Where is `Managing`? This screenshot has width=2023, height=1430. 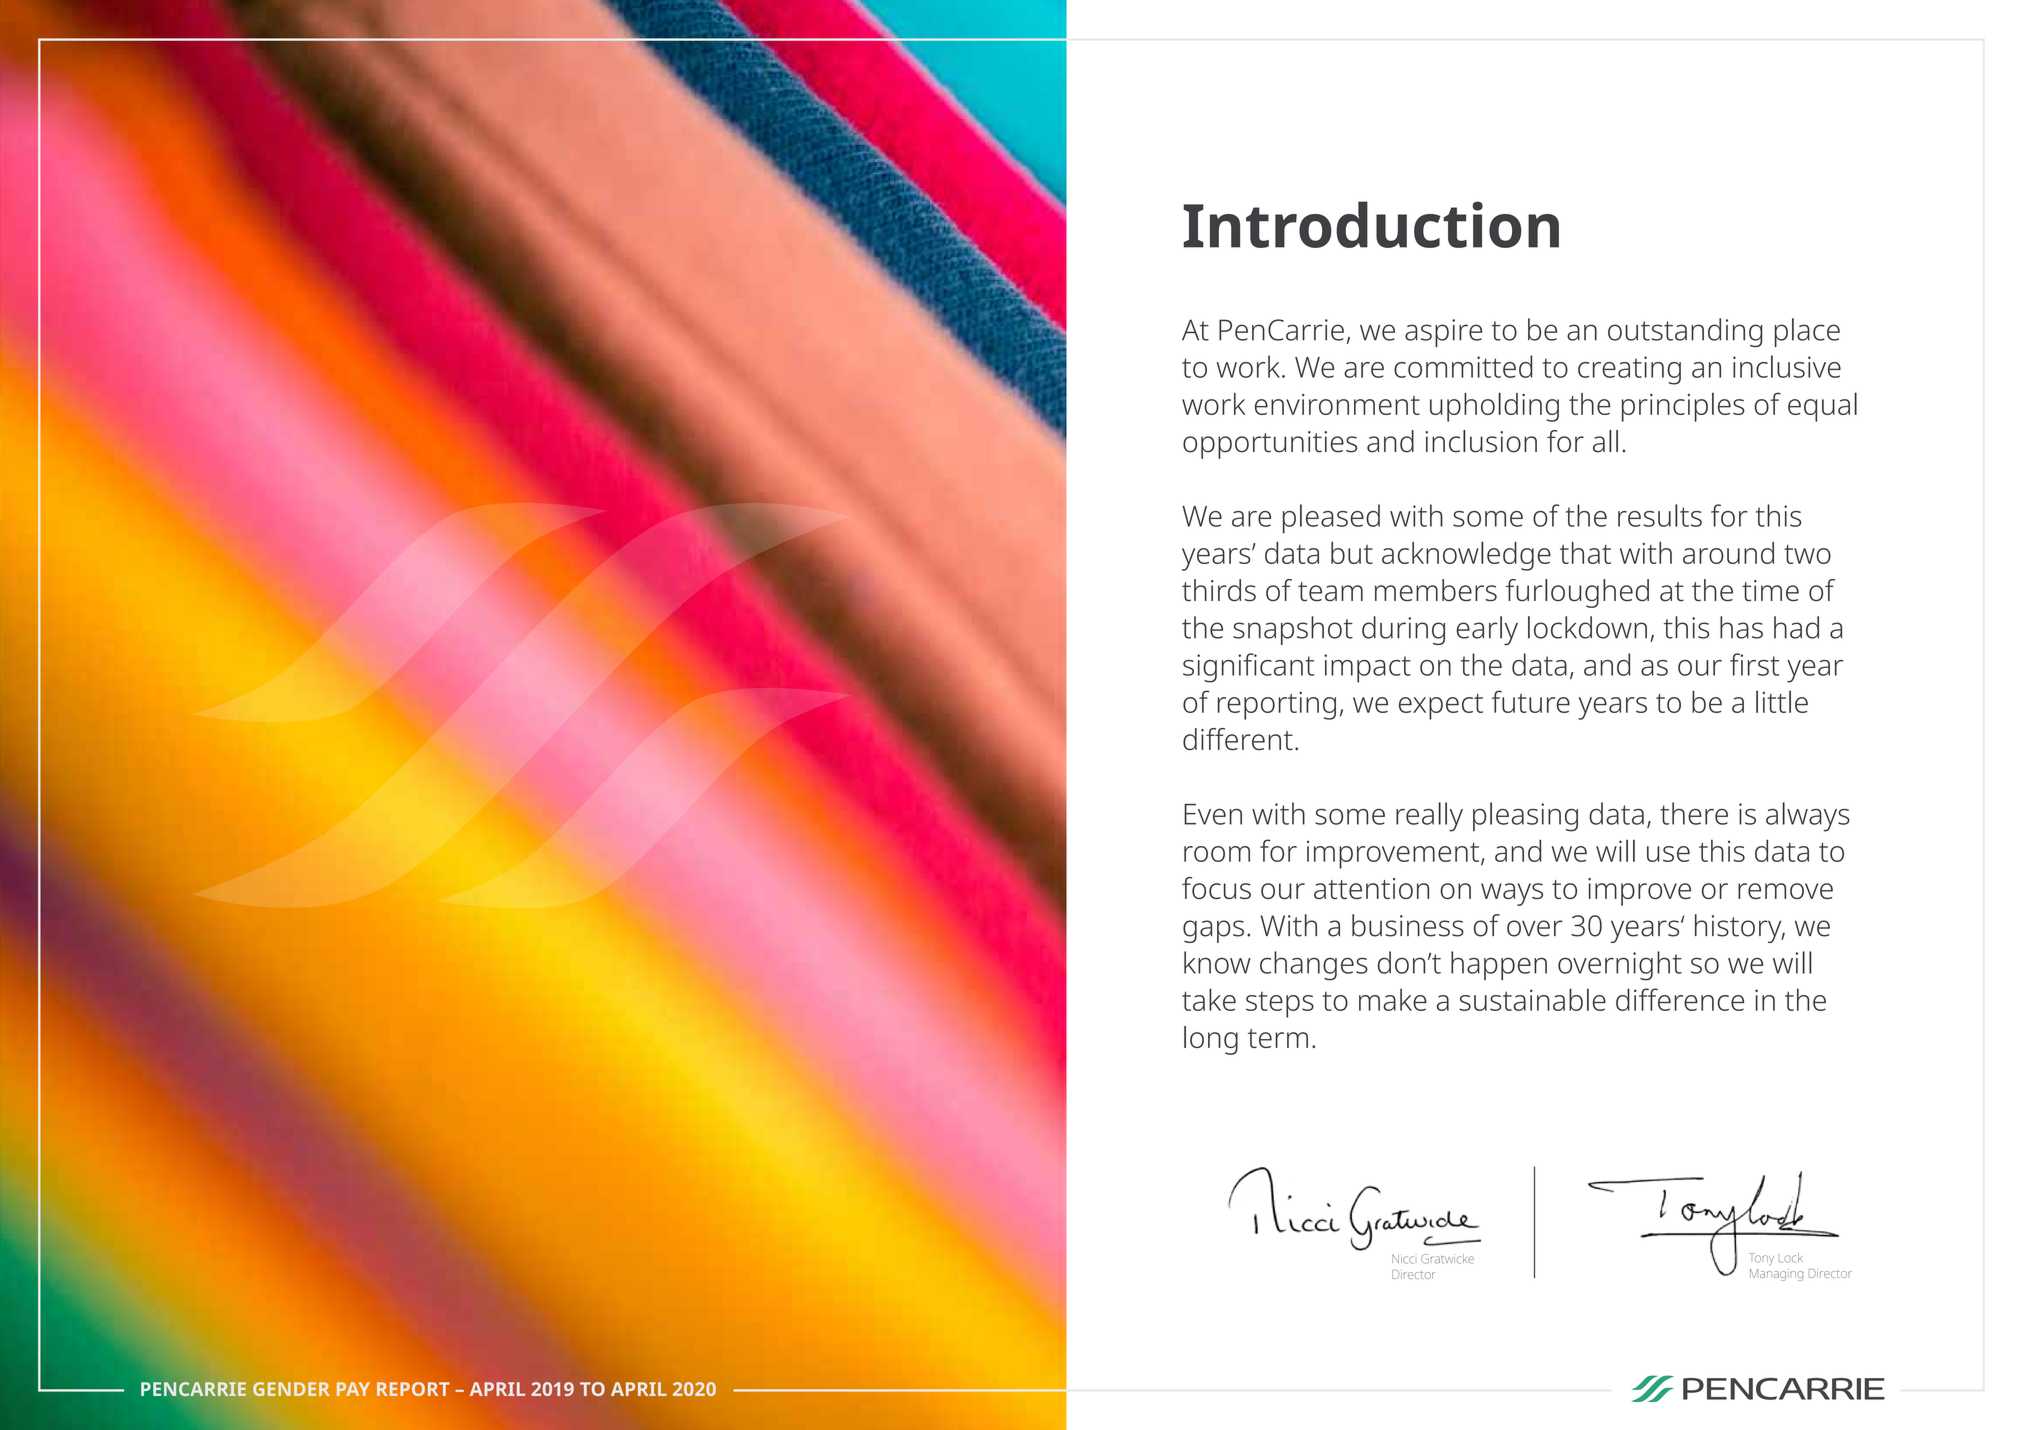 Managing is located at coordinates (1776, 1275).
